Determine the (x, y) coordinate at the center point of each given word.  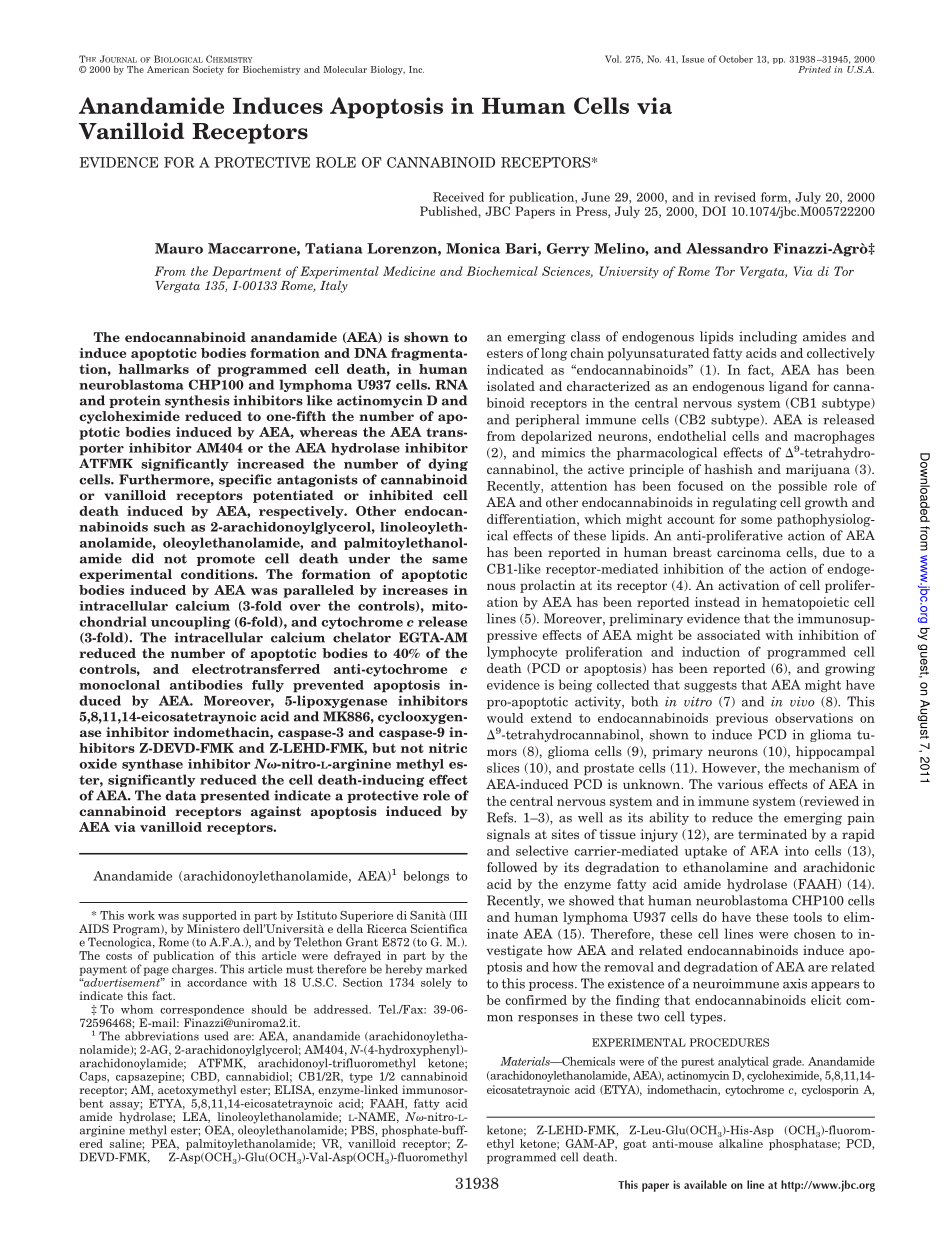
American (168, 69)
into (797, 851)
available (705, 1184)
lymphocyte (522, 652)
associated (729, 635)
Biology (388, 70)
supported (210, 916)
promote (226, 560)
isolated (511, 386)
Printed (814, 69)
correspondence (202, 1010)
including (768, 337)
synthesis (197, 401)
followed (512, 867)
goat (635, 1145)
